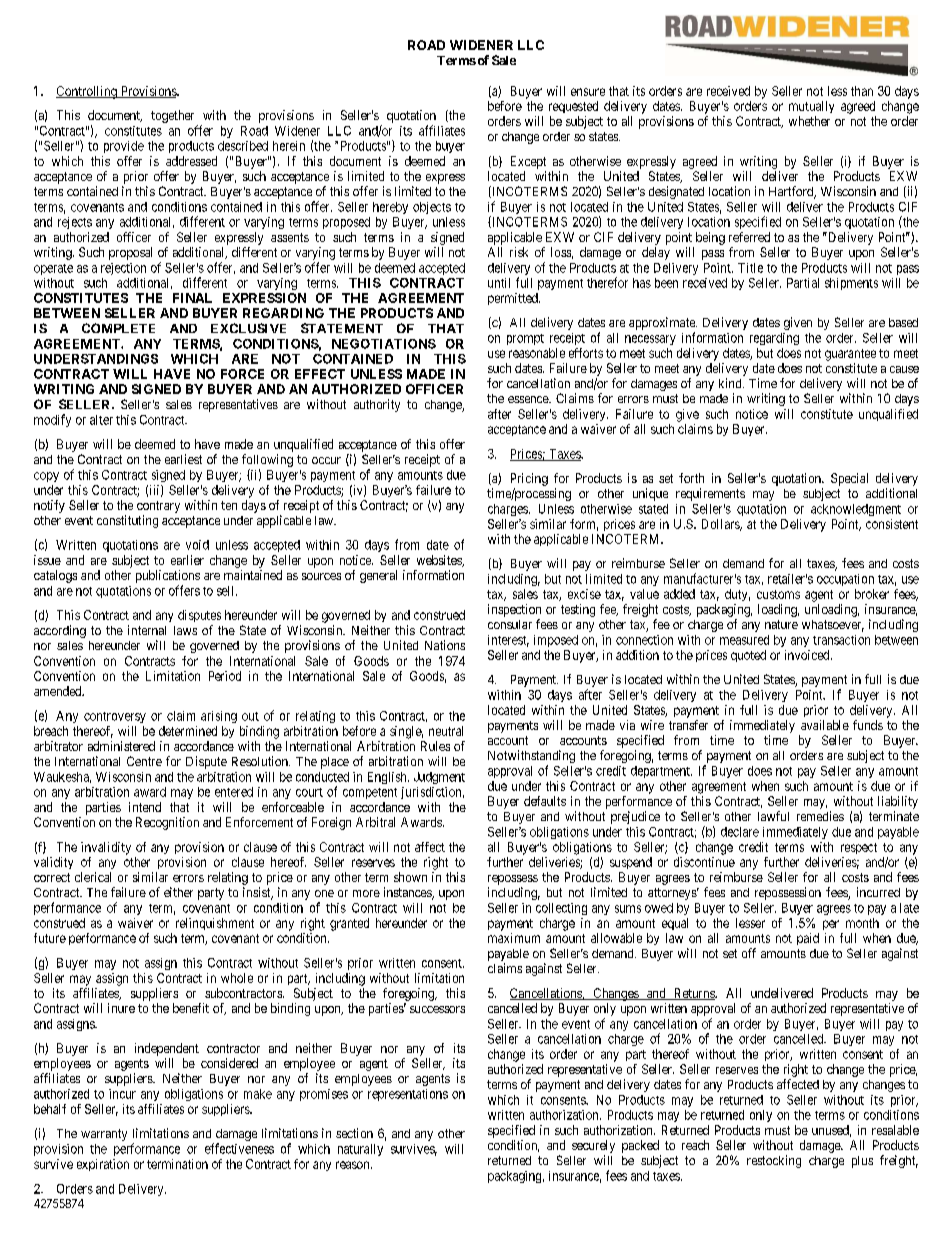 The image size is (952, 1233). Describe the element at coordinates (104, 1135) in the screenshot. I see `warranty` at that location.
